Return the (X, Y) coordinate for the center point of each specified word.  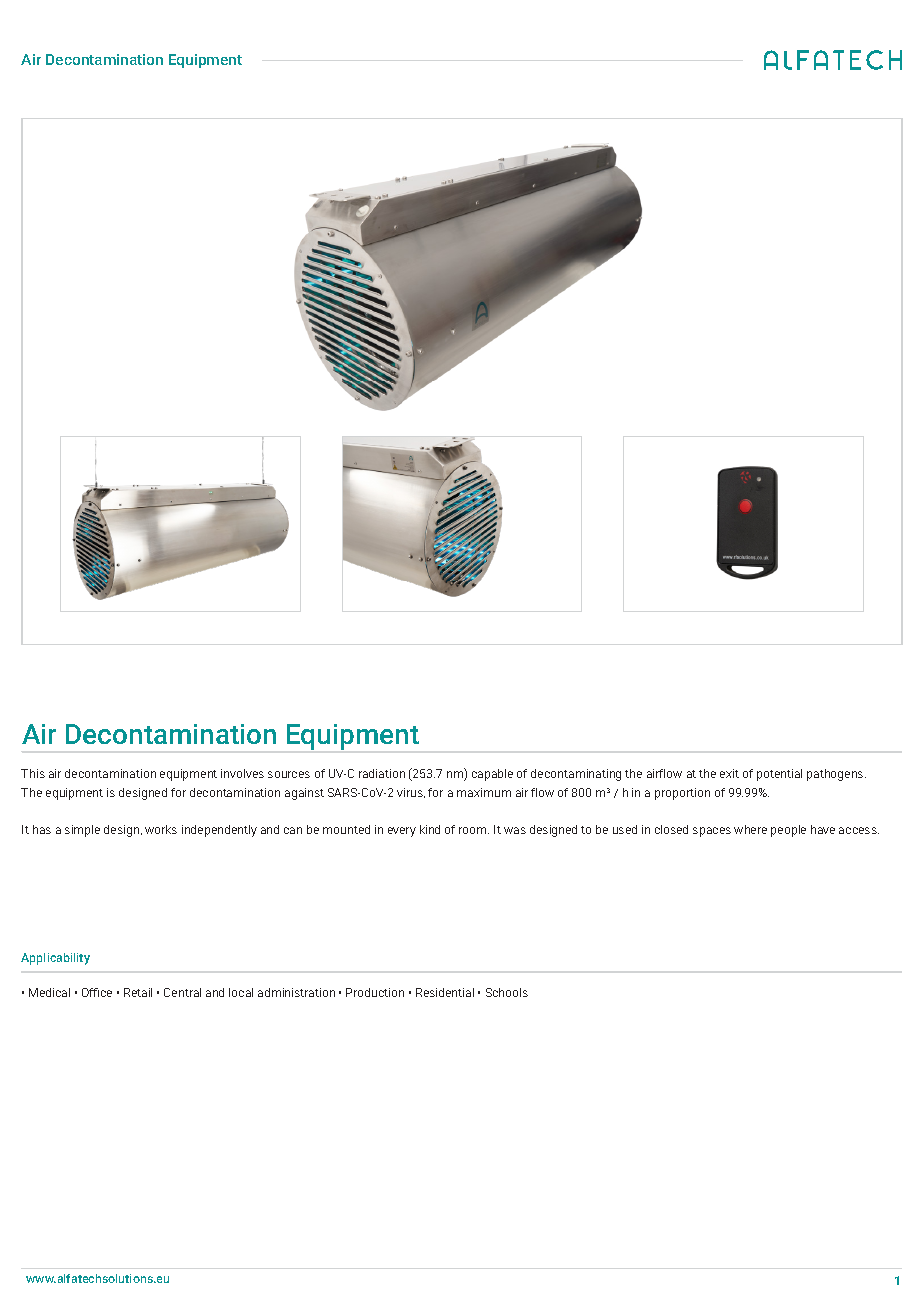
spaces (712, 832)
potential (779, 775)
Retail (138, 992)
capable (492, 775)
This (33, 773)
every (402, 832)
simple (82, 831)
